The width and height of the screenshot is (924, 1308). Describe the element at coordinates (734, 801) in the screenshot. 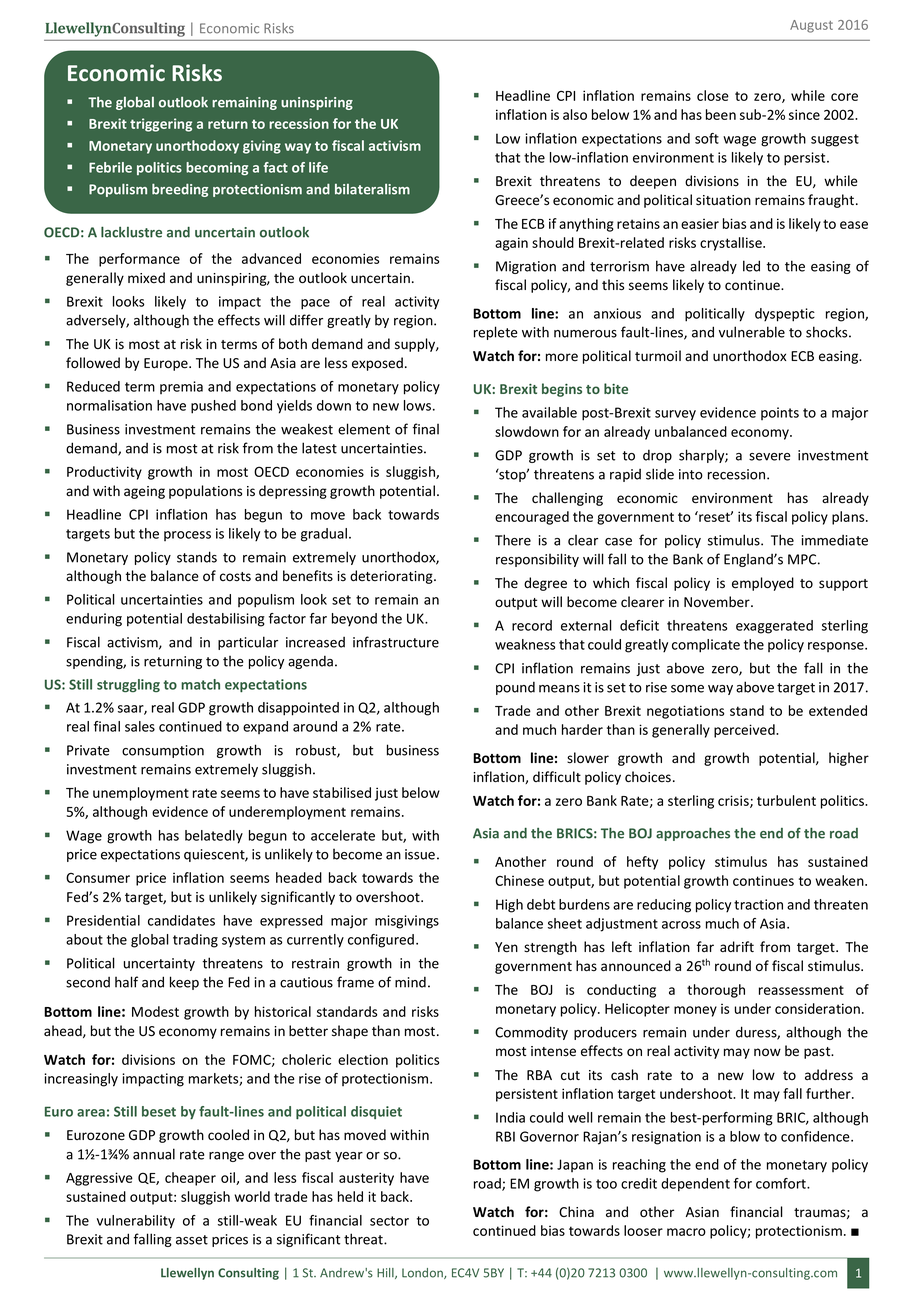

I see `crisis` at that location.
